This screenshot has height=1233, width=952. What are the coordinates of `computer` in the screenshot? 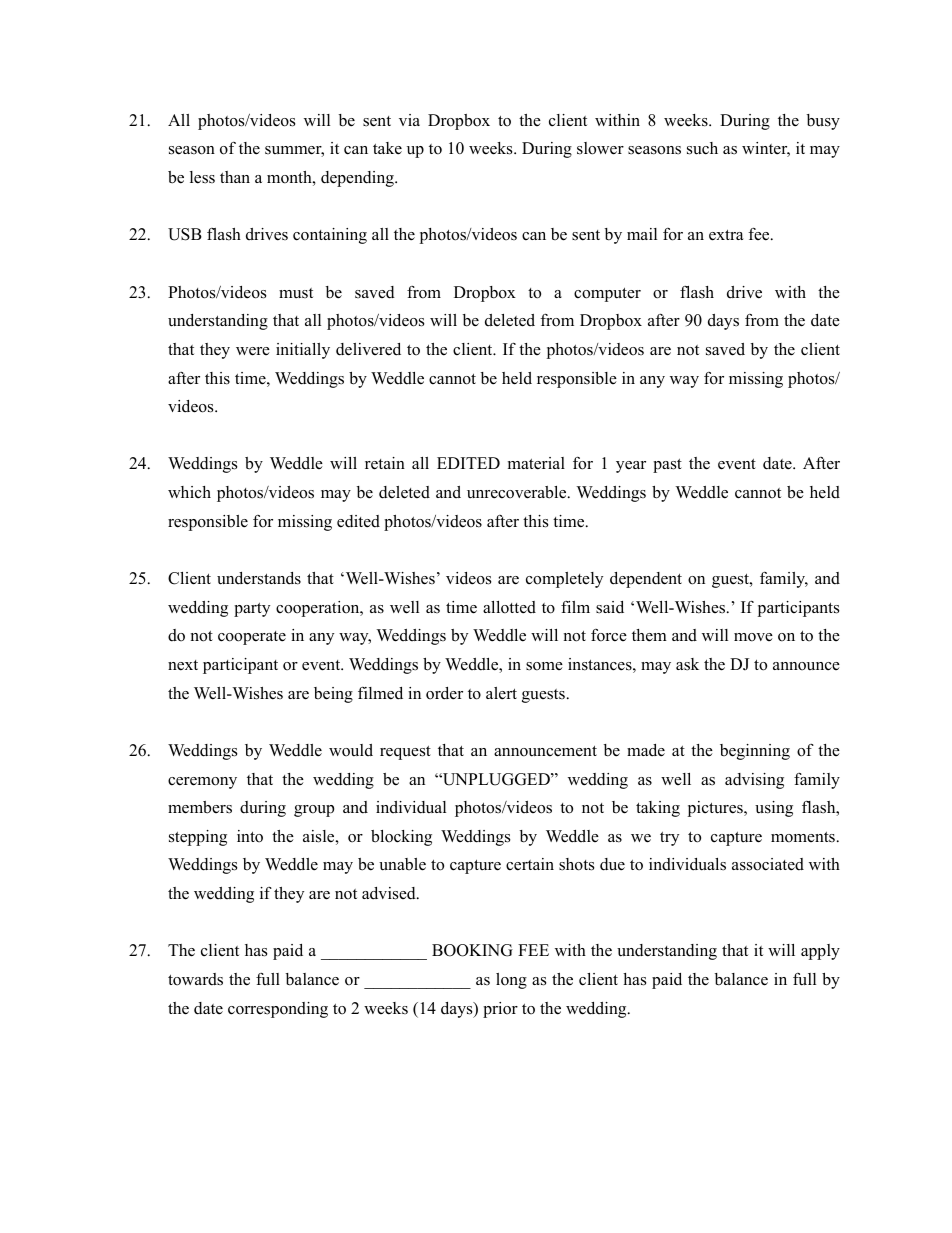 It's located at (607, 295).
